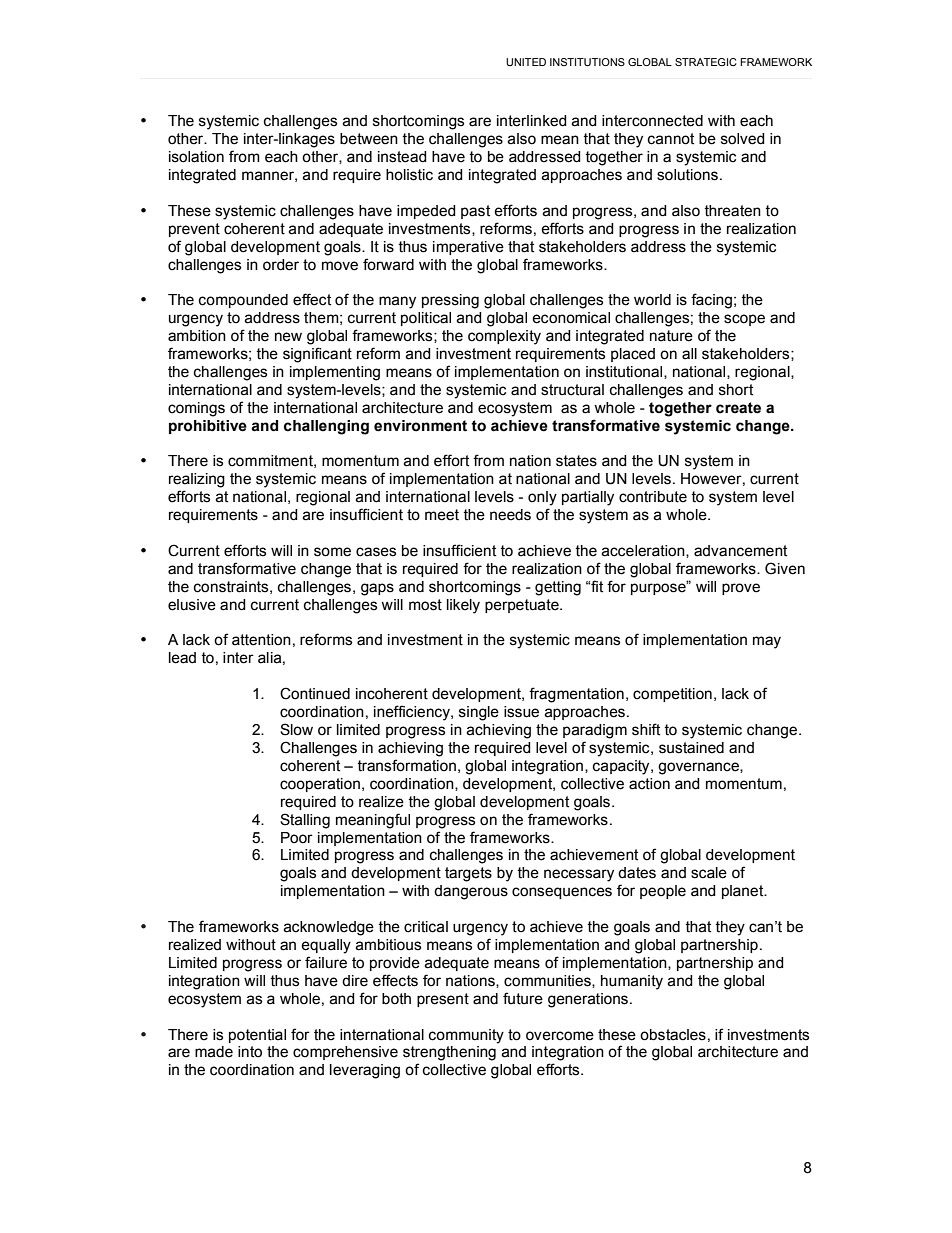  What do you see at coordinates (706, 62) in the document?
I see `STRATEGIC` at bounding box center [706, 62].
